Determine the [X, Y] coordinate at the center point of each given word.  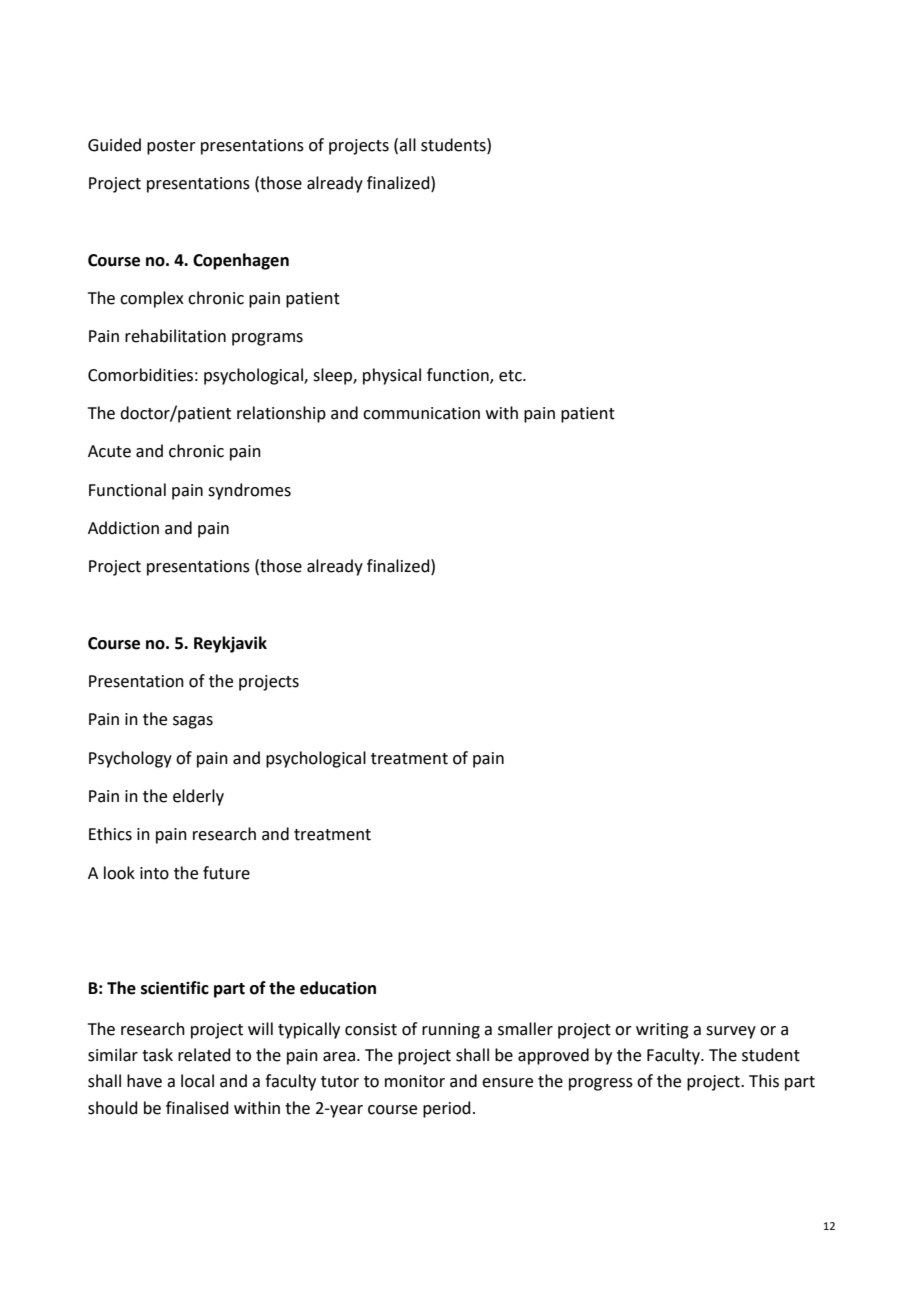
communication [421, 413]
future [226, 873]
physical [392, 376]
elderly [198, 797]
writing [662, 1031]
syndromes [249, 491]
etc [511, 376]
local [197, 1081]
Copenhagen [241, 261]
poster [171, 147]
